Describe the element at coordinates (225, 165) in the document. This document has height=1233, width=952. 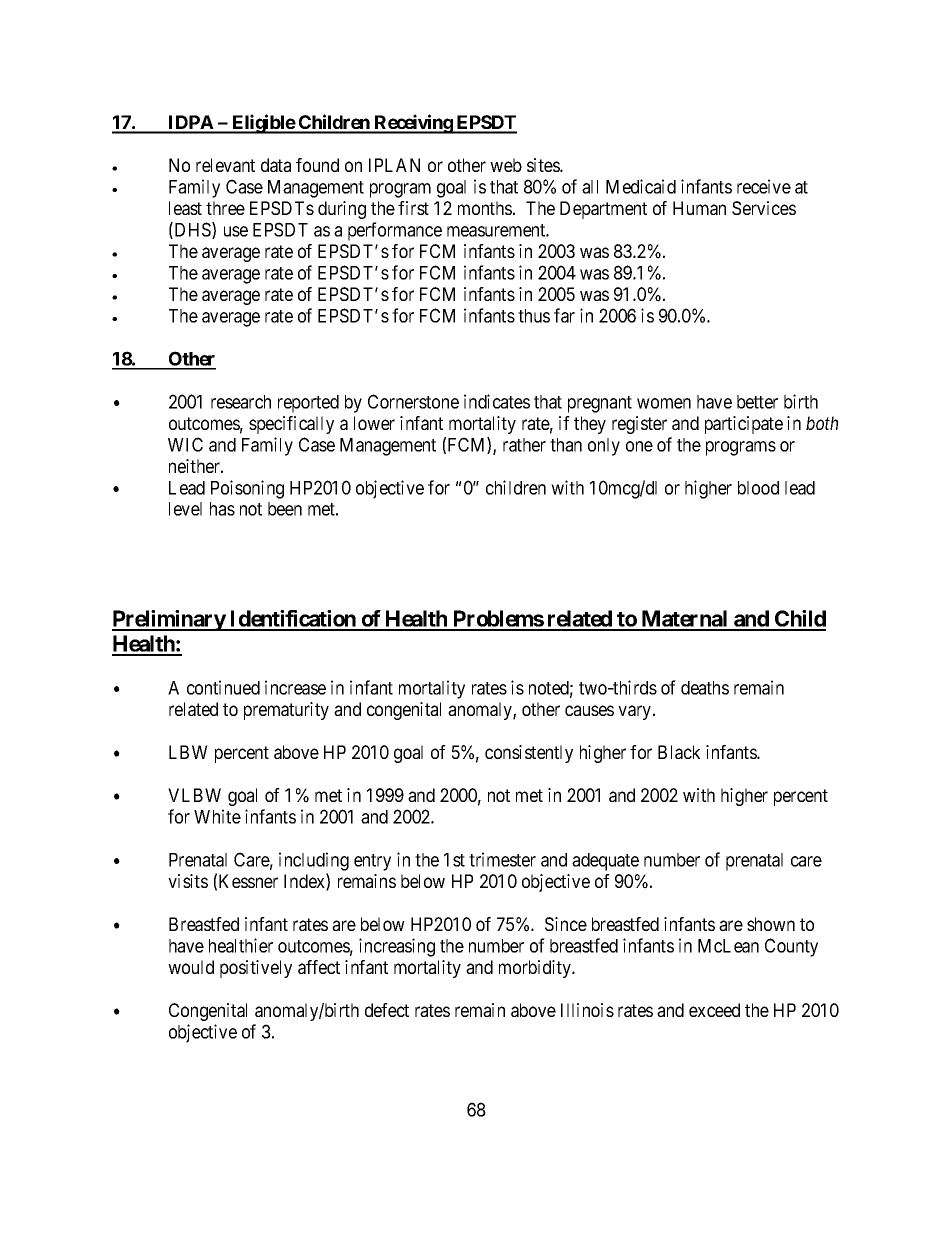
I see `relevant` at that location.
